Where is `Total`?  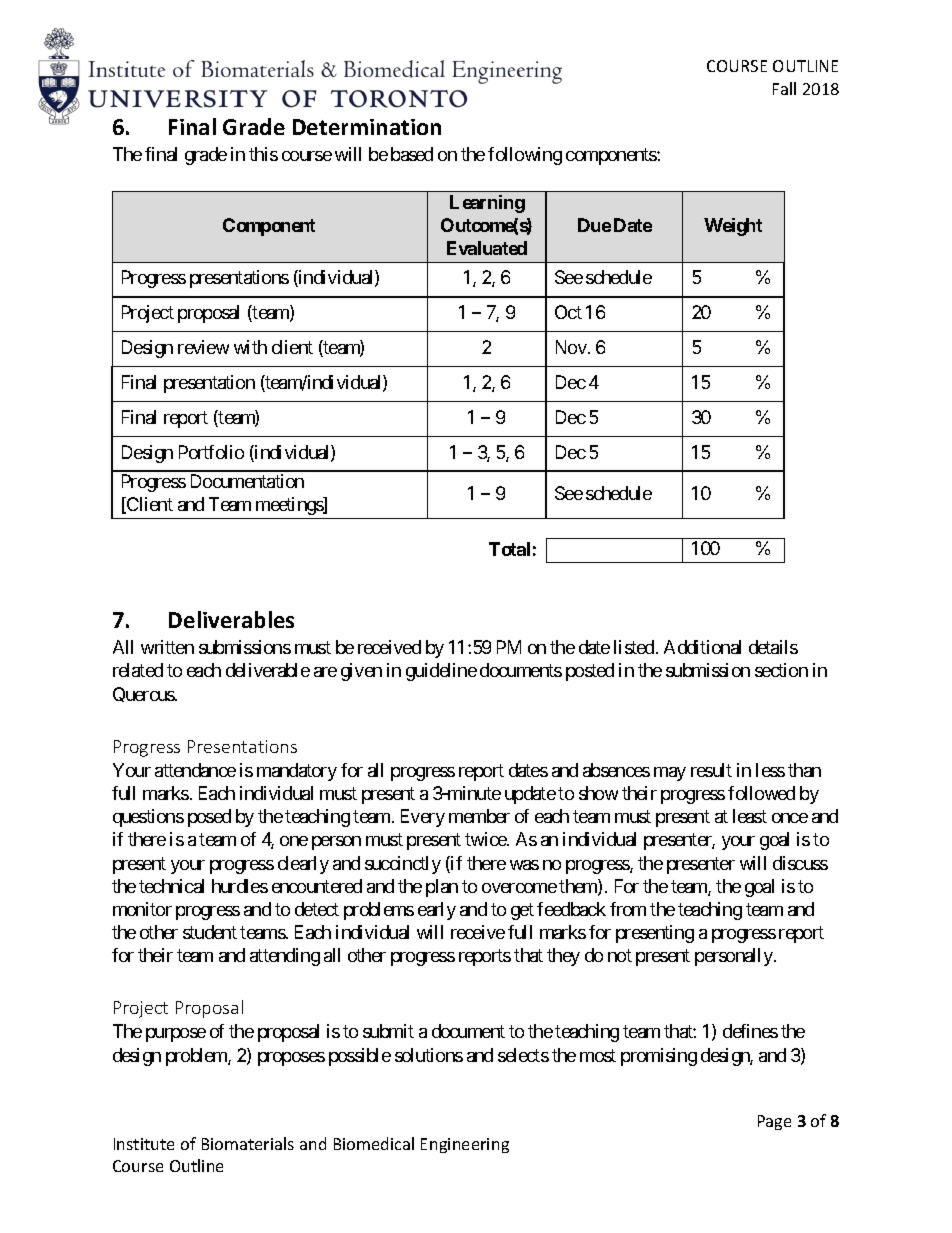
Total is located at coordinates (509, 549).
